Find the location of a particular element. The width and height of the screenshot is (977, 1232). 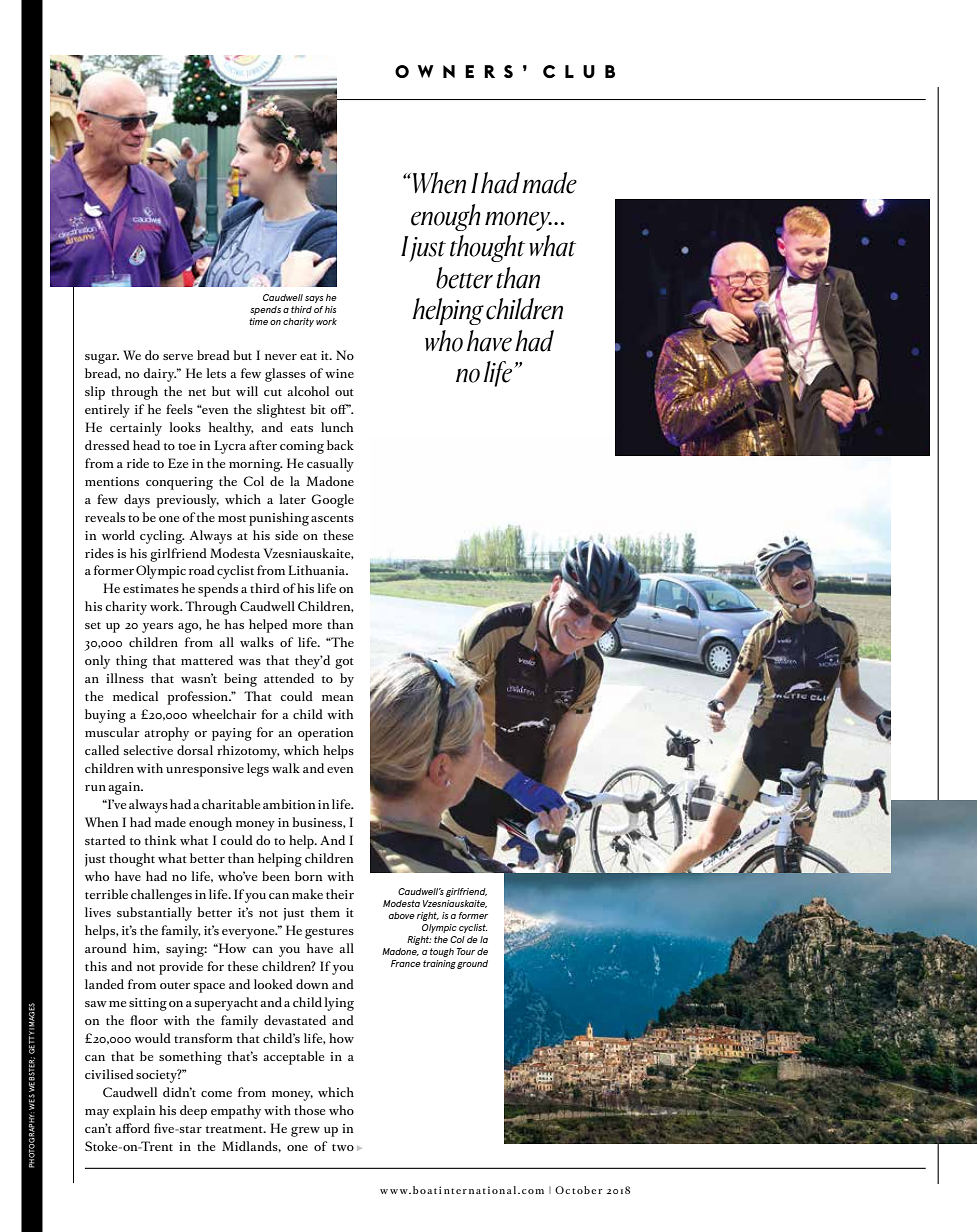

above is located at coordinates (402, 915).
